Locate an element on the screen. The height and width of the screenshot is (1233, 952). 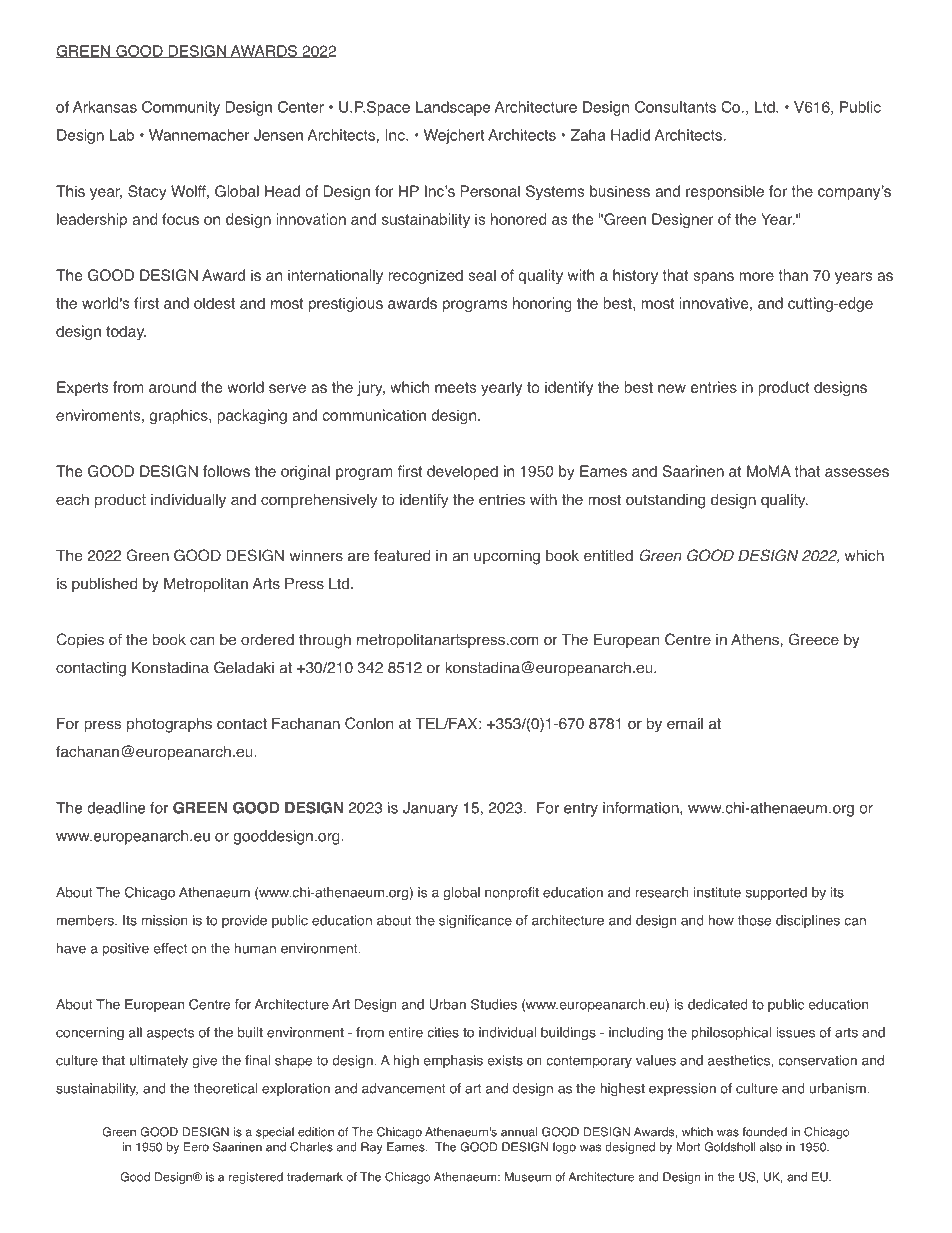
developed is located at coordinates (462, 472).
